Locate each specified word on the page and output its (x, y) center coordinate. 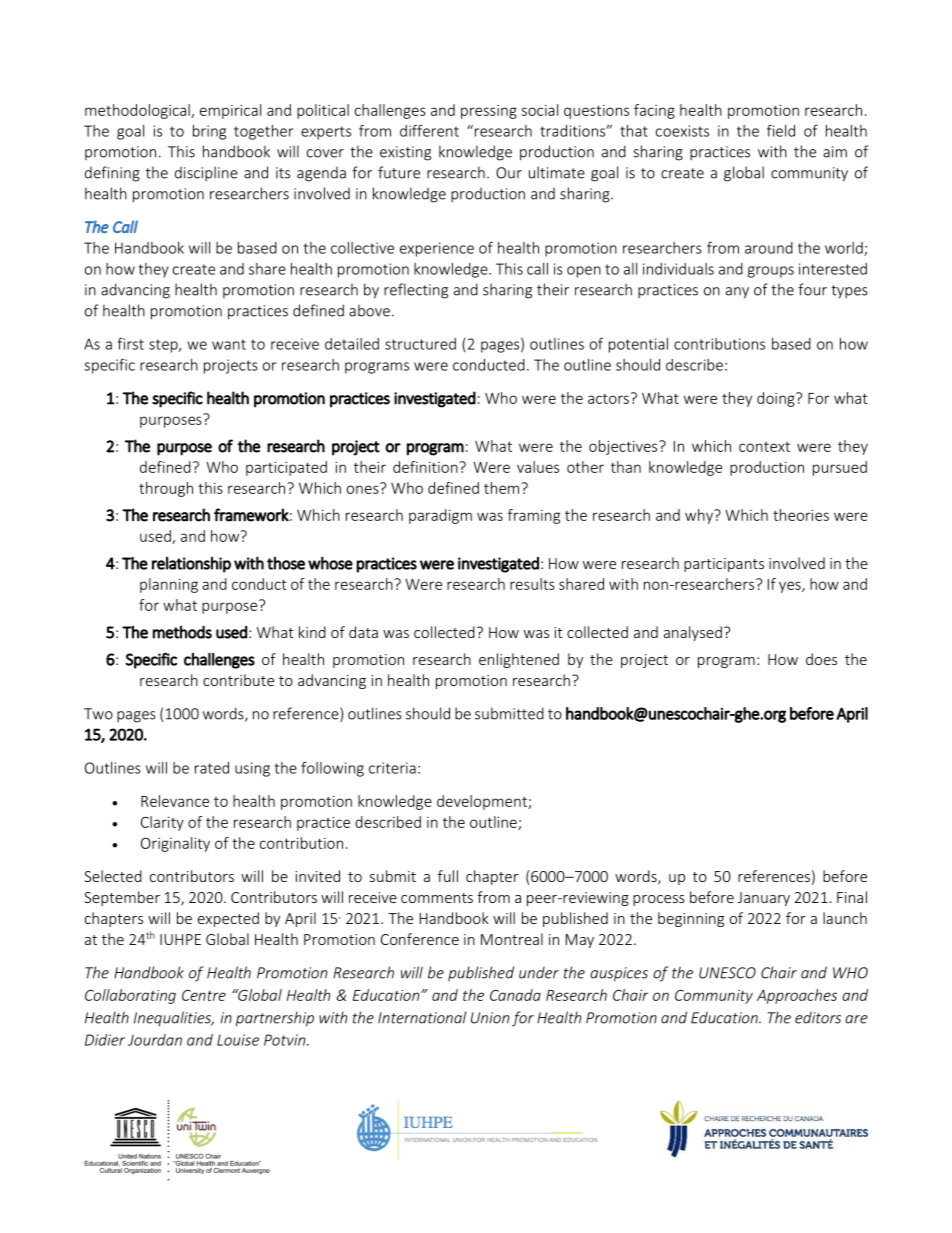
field (781, 130)
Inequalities (173, 1019)
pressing (489, 112)
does (821, 659)
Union (490, 1018)
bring (209, 132)
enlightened (519, 660)
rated (212, 768)
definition (426, 467)
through (166, 489)
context (764, 447)
